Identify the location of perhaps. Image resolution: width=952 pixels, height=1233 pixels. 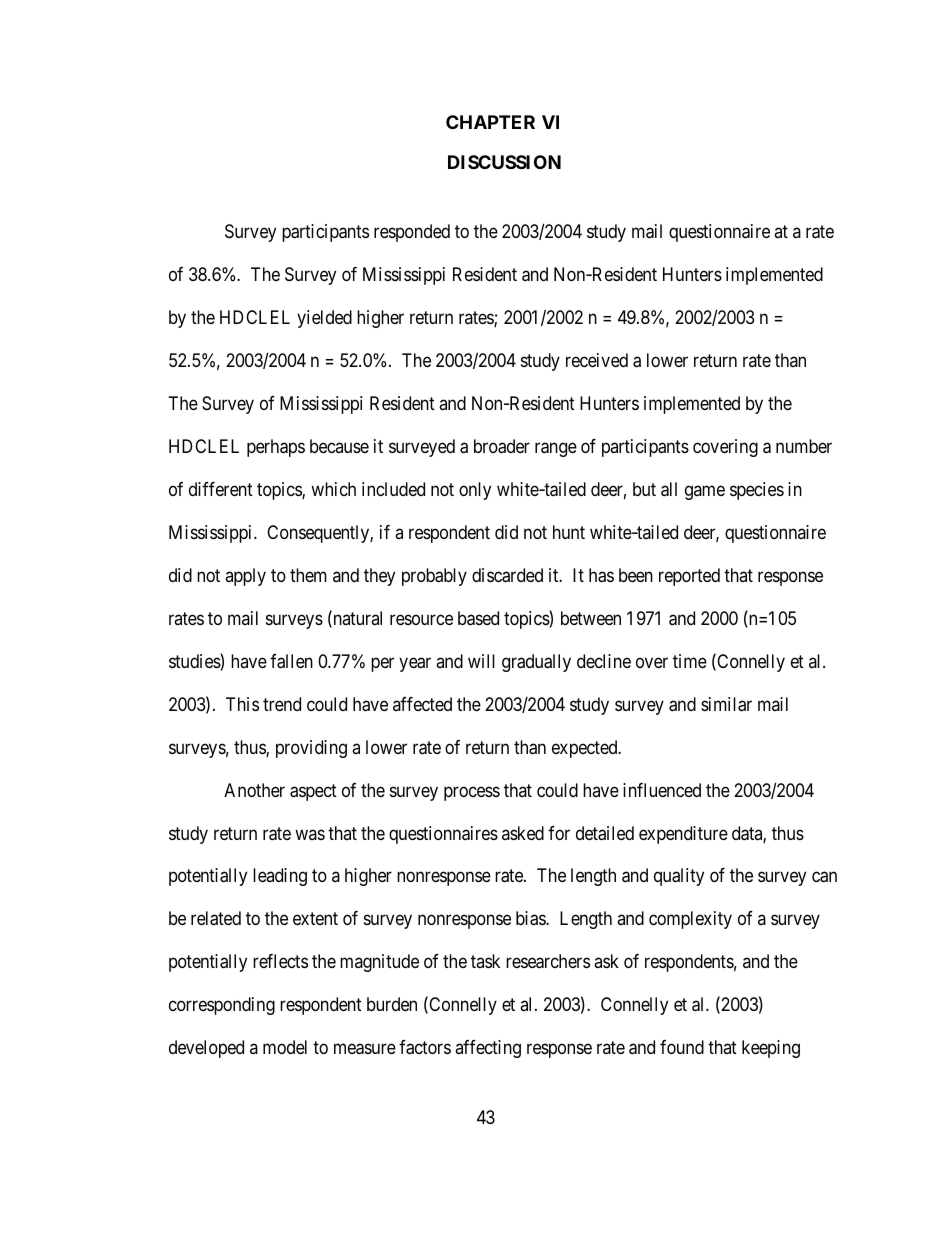
(276, 448).
